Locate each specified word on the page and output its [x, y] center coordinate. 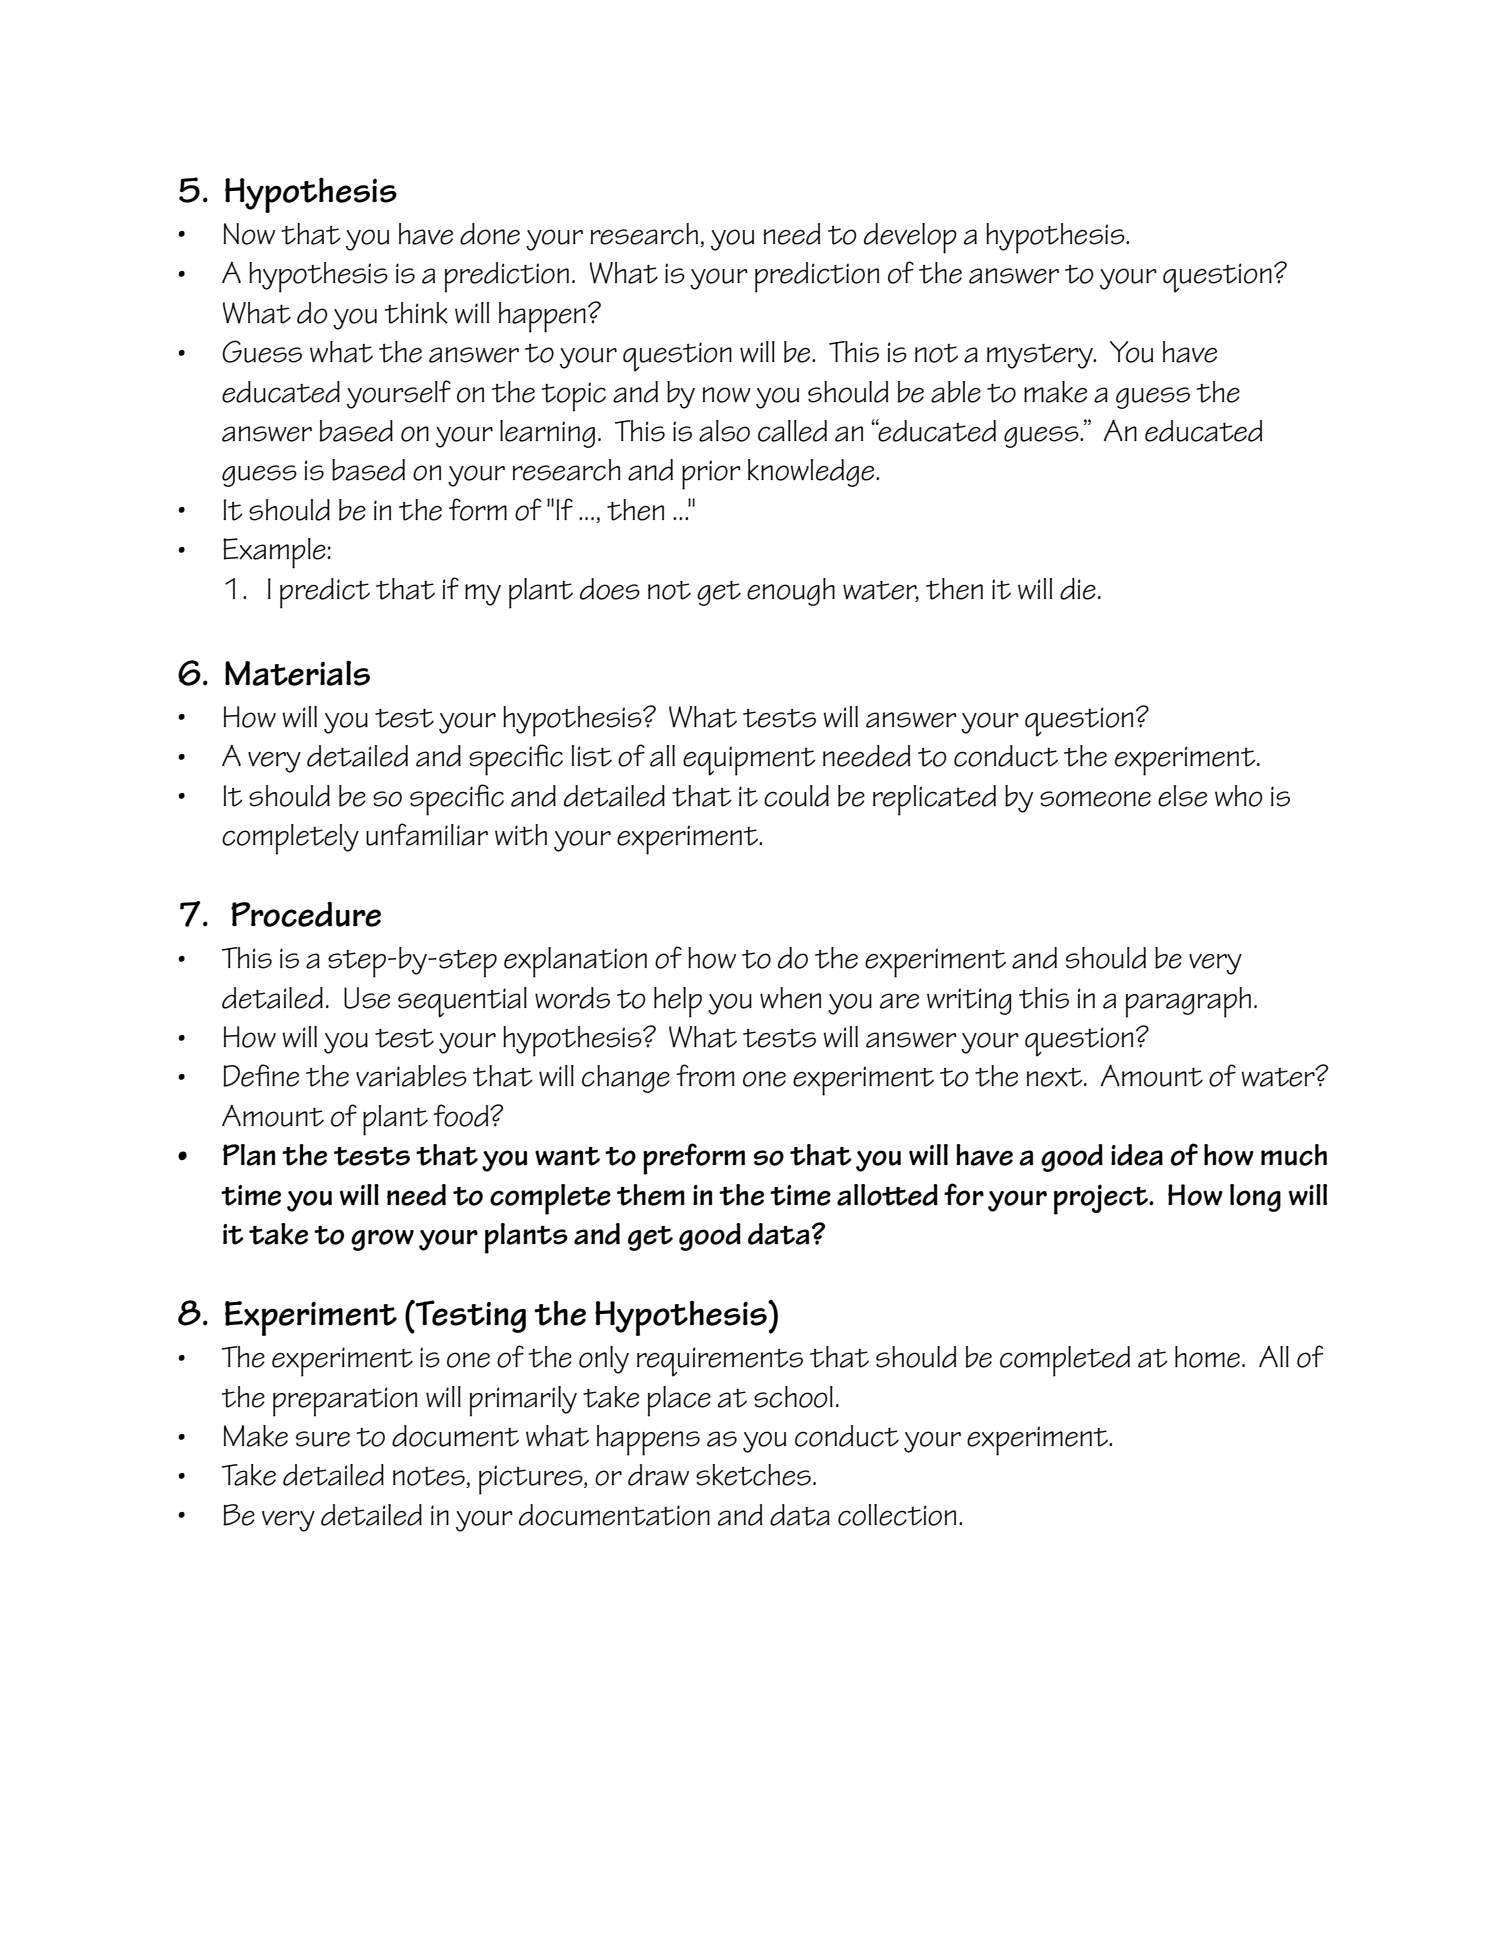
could [796, 796]
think [416, 313]
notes [430, 1477]
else [1182, 796]
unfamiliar [427, 834]
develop [910, 238]
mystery [1041, 356]
